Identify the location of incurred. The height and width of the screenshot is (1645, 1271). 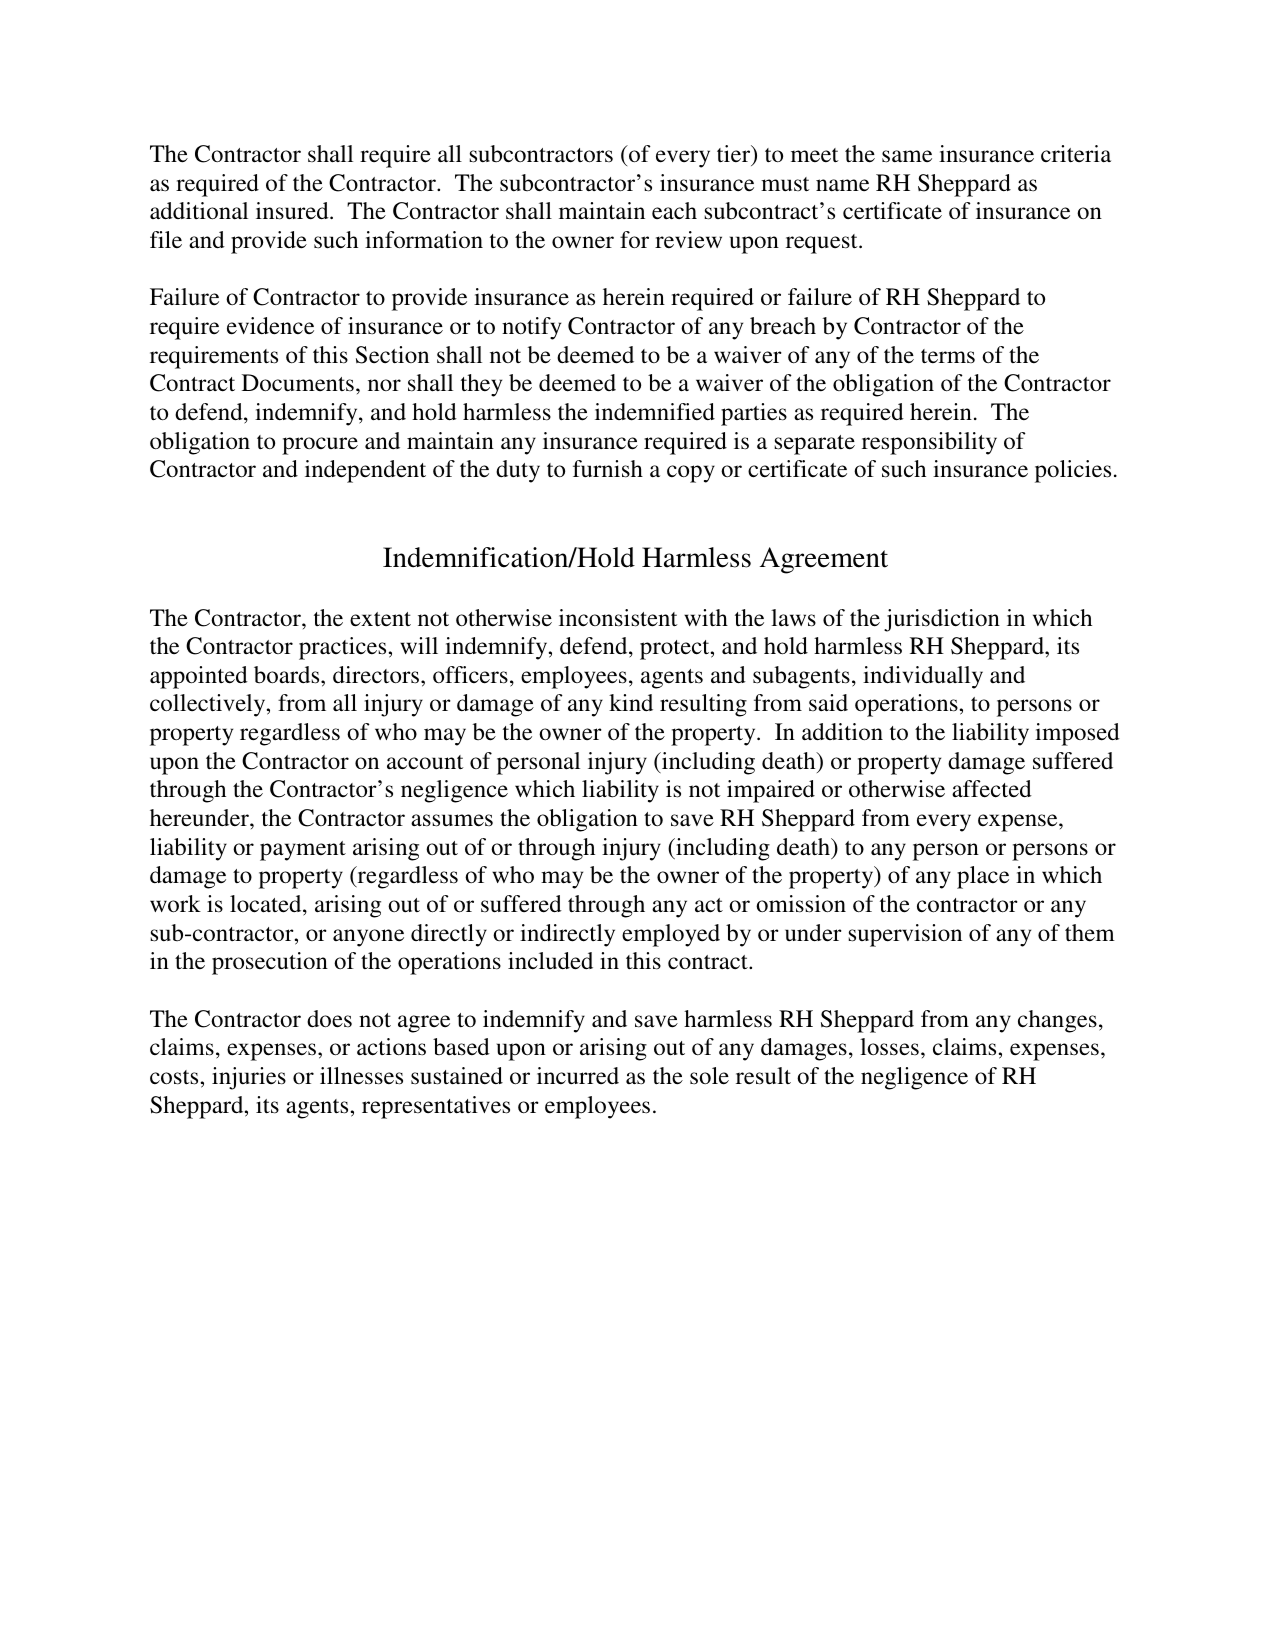
(578, 1075).
